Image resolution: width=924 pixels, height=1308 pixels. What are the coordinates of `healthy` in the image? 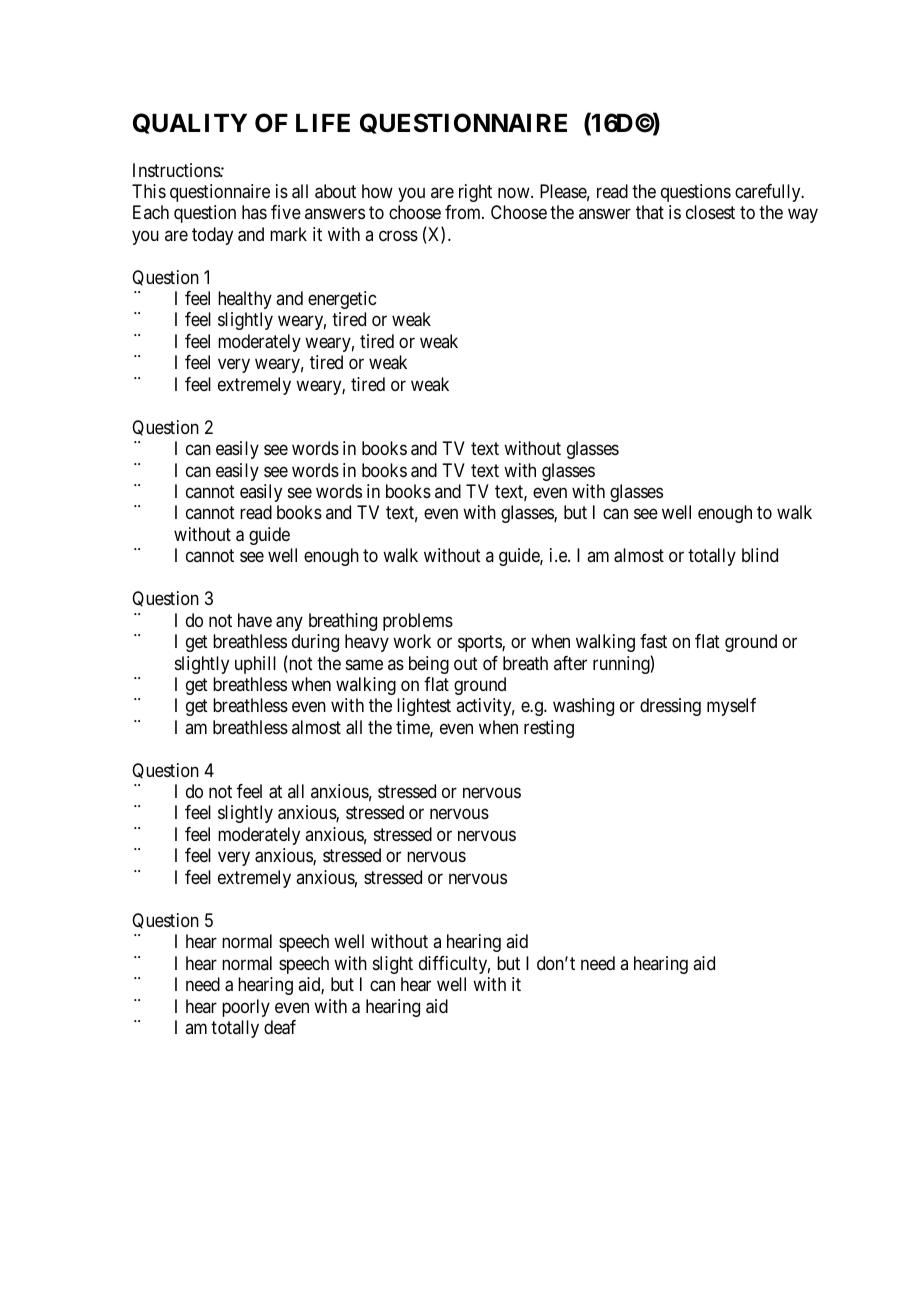 It's located at (245, 300).
